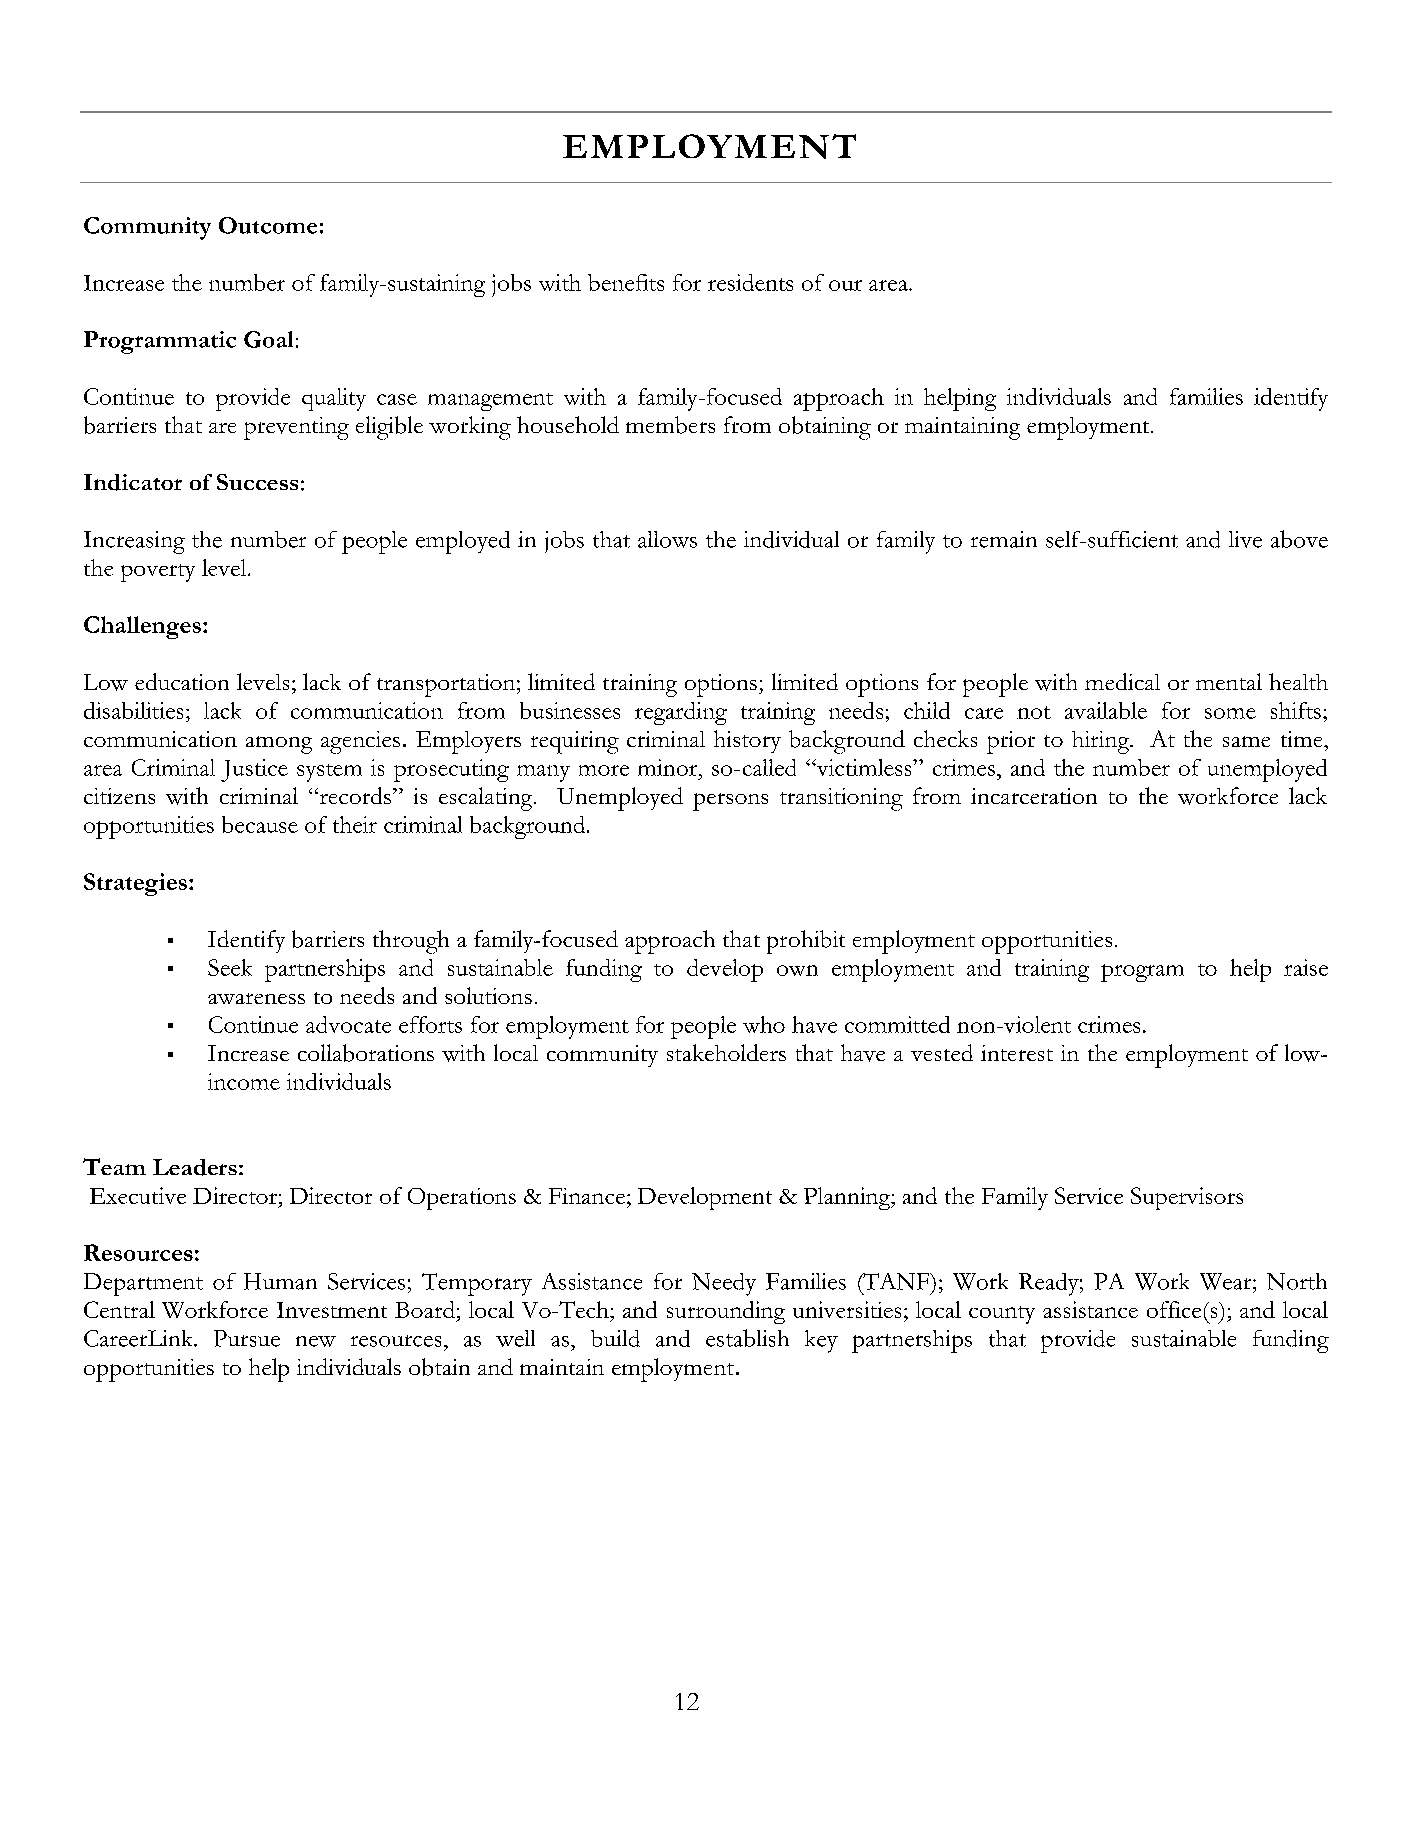 The image size is (1411, 1826). Describe the element at coordinates (280, 1281) in the screenshot. I see `Human` at that location.
